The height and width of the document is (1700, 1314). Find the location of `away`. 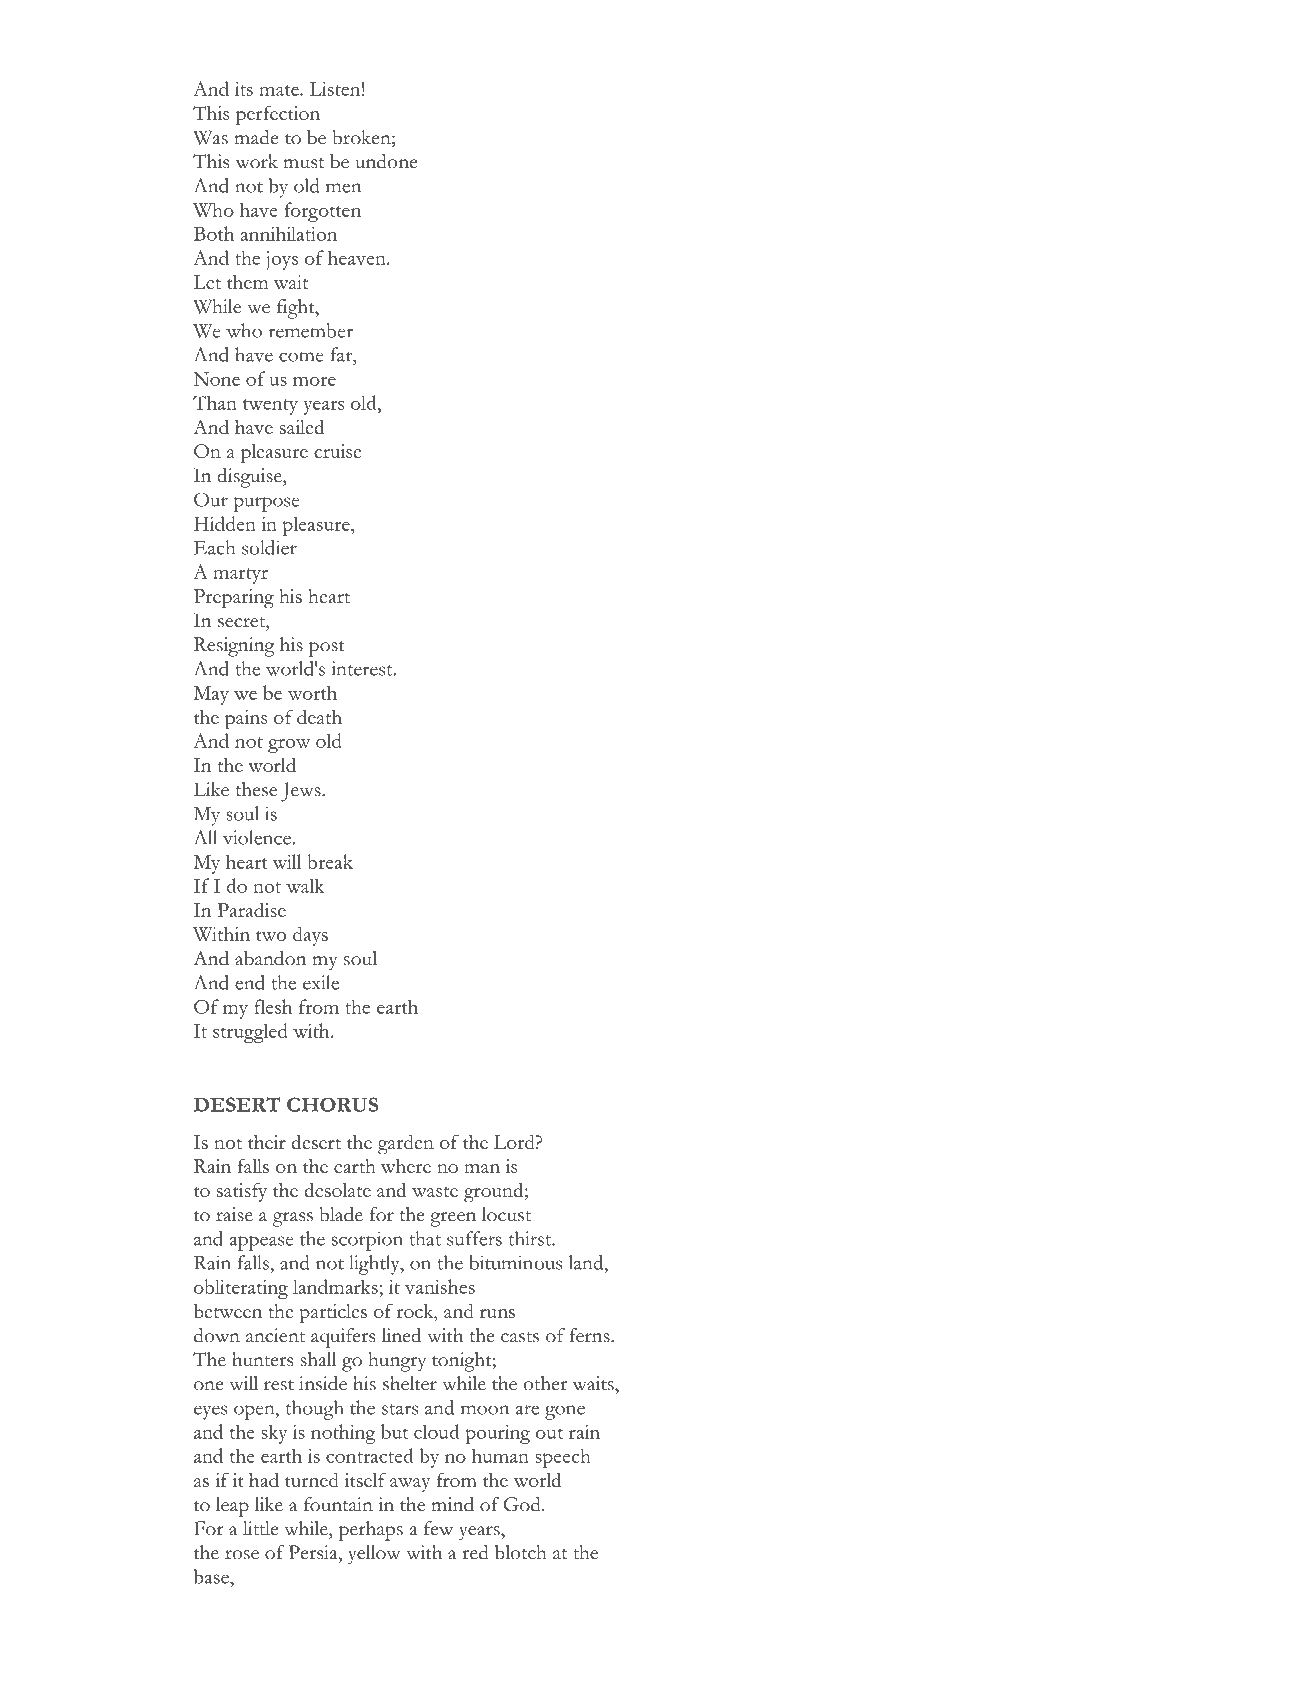

away is located at coordinates (410, 1485).
